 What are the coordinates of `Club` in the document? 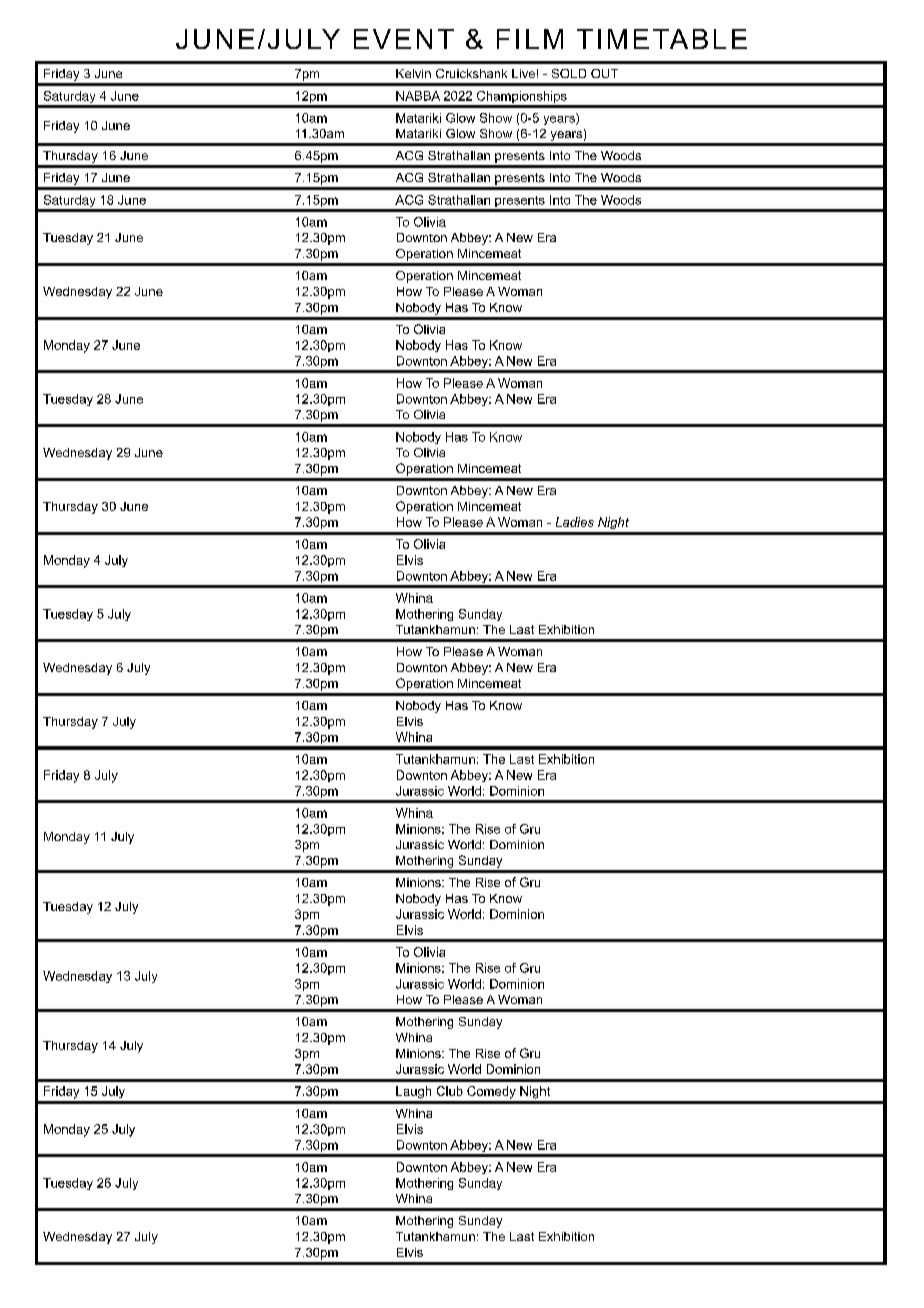 It's located at (450, 1091).
